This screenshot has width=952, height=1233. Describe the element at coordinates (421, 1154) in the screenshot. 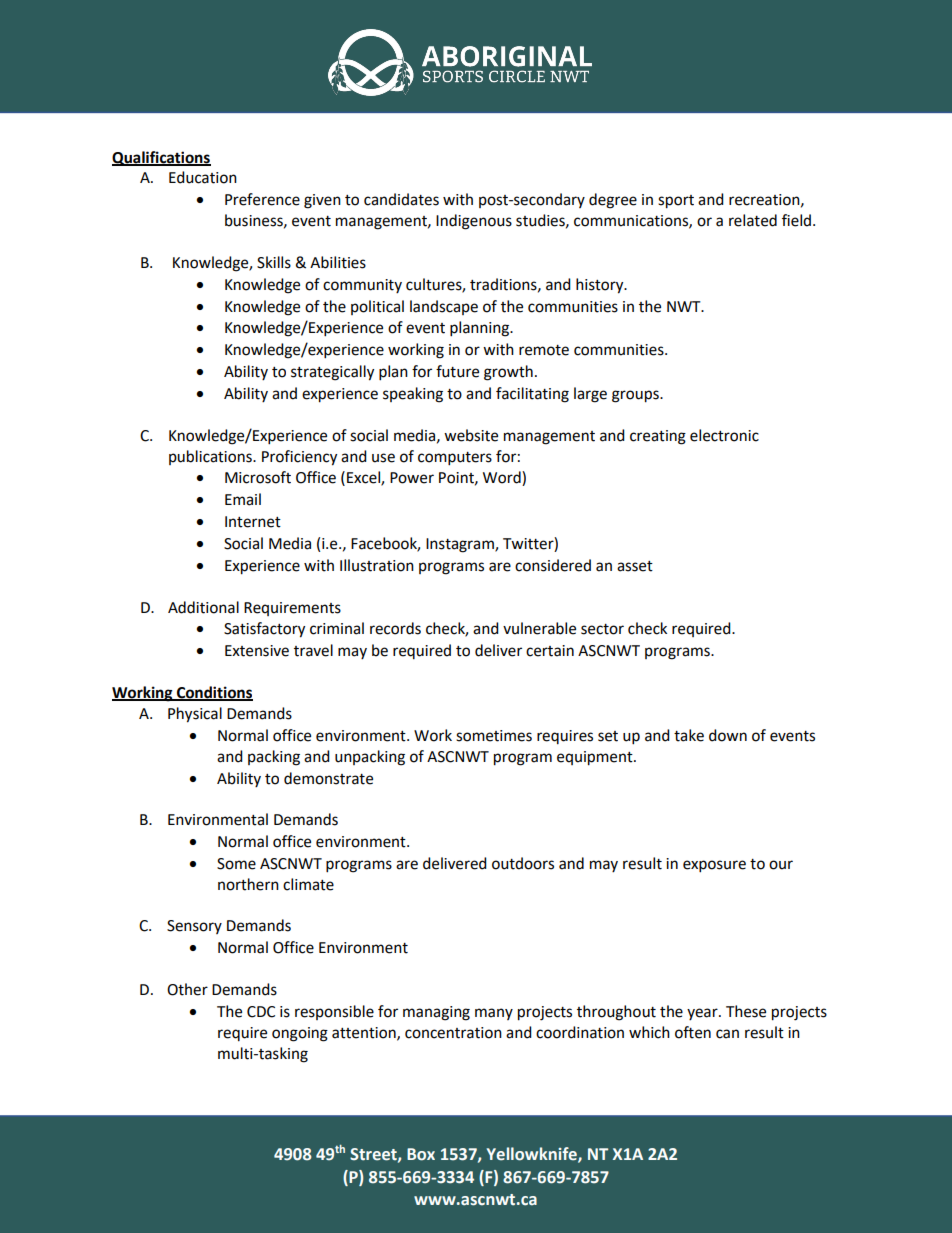

I see `Box` at that location.
